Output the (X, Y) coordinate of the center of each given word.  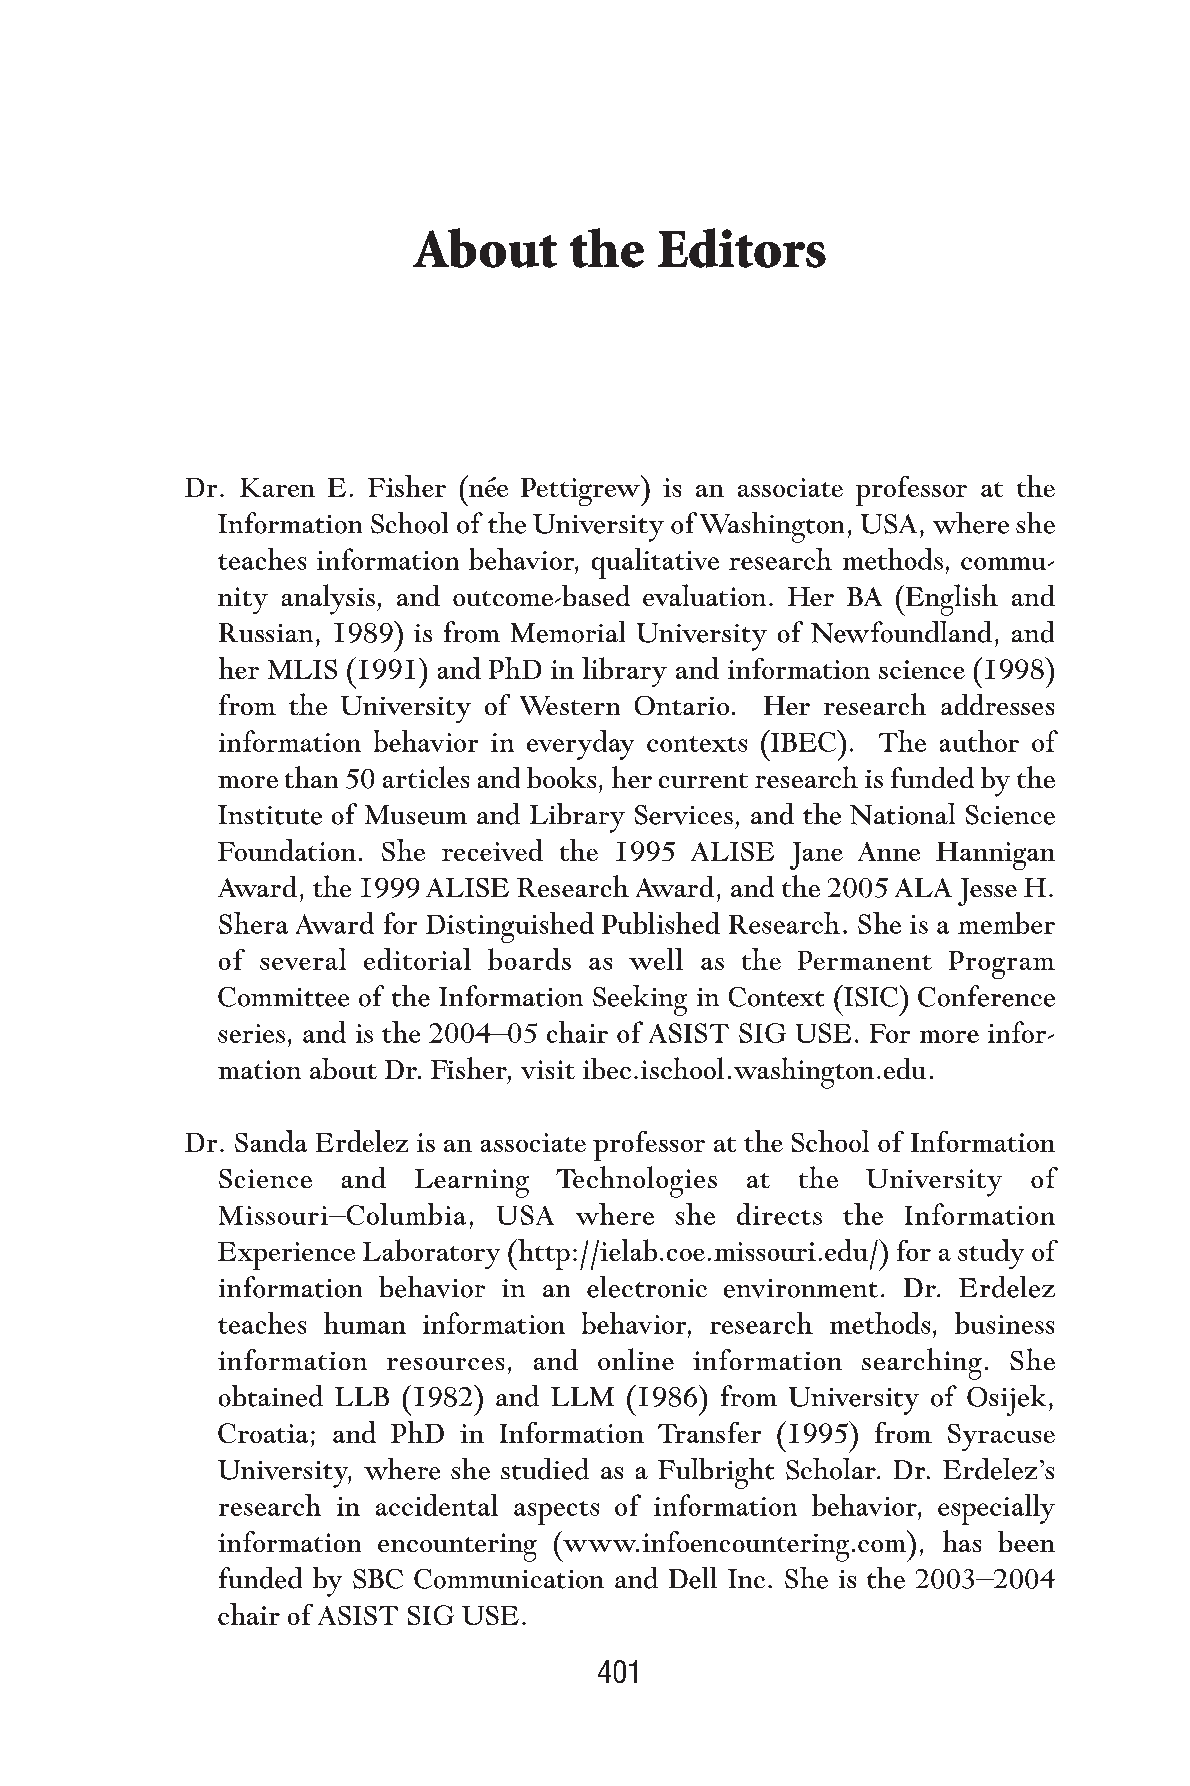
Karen (277, 487)
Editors (742, 248)
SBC (378, 1579)
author (979, 741)
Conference (986, 996)
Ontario (682, 705)
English (950, 600)
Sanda (271, 1141)
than (311, 777)
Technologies (636, 1182)
